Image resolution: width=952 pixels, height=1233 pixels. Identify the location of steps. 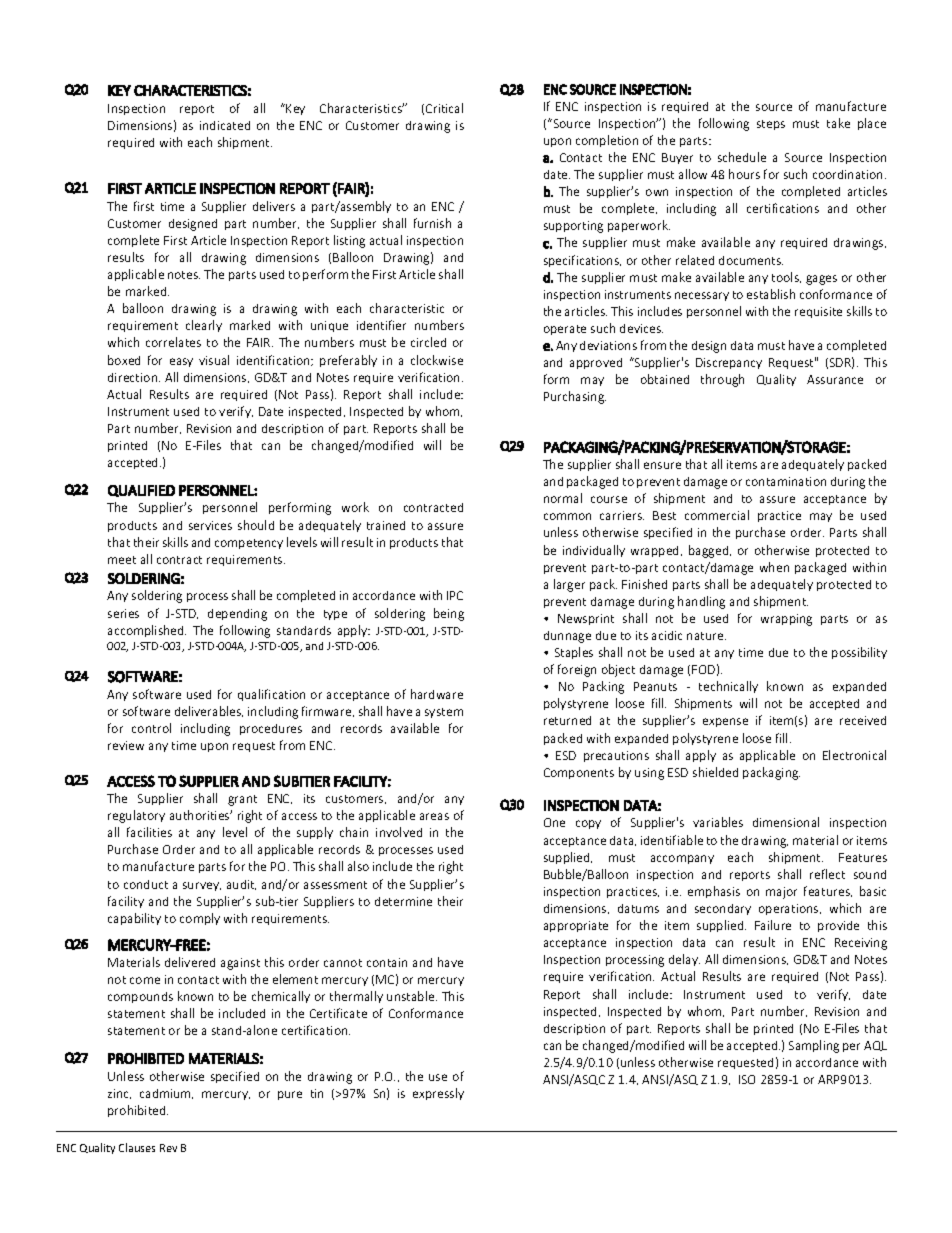
(771, 125).
